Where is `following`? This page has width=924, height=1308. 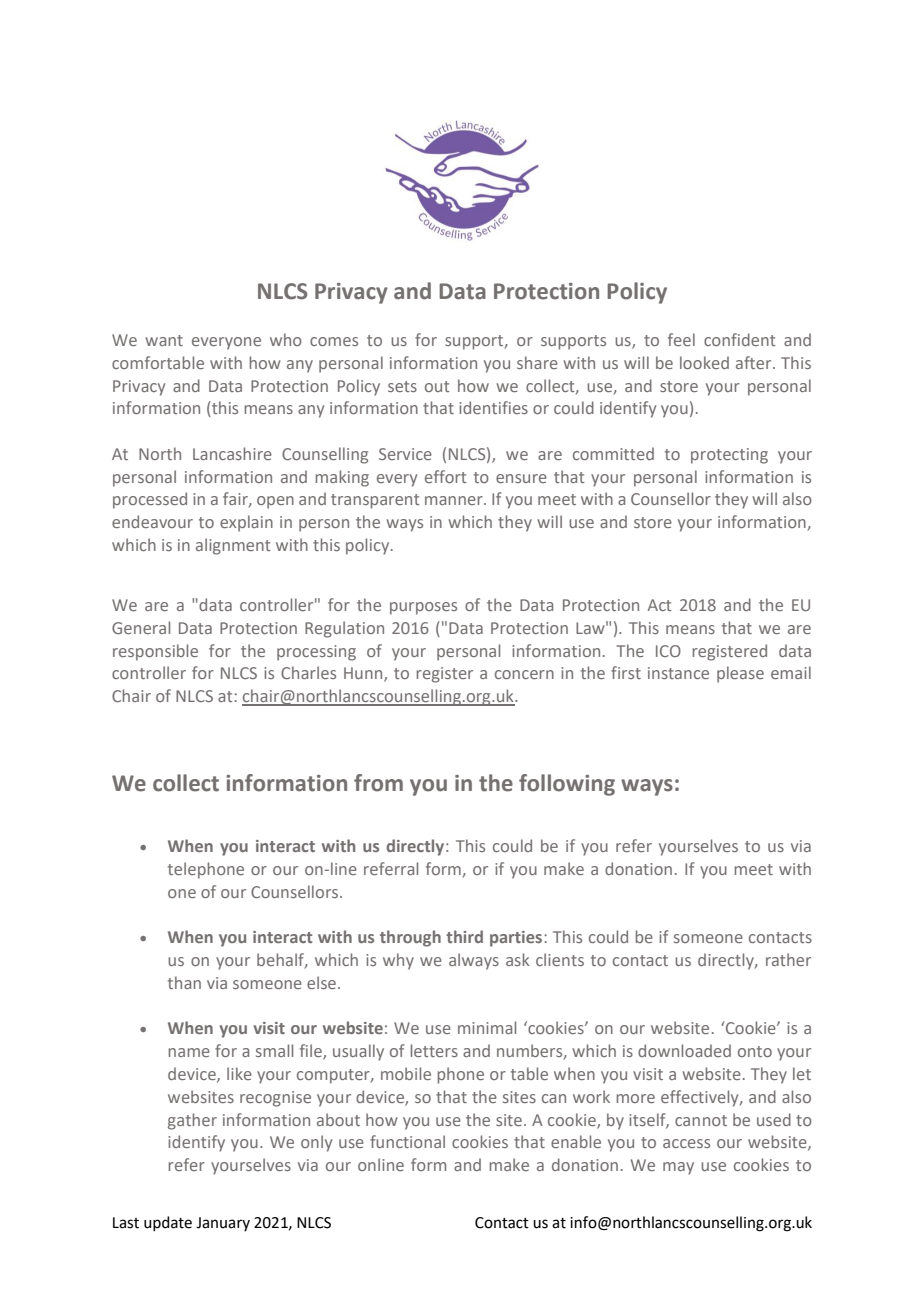
following is located at coordinates (567, 785).
